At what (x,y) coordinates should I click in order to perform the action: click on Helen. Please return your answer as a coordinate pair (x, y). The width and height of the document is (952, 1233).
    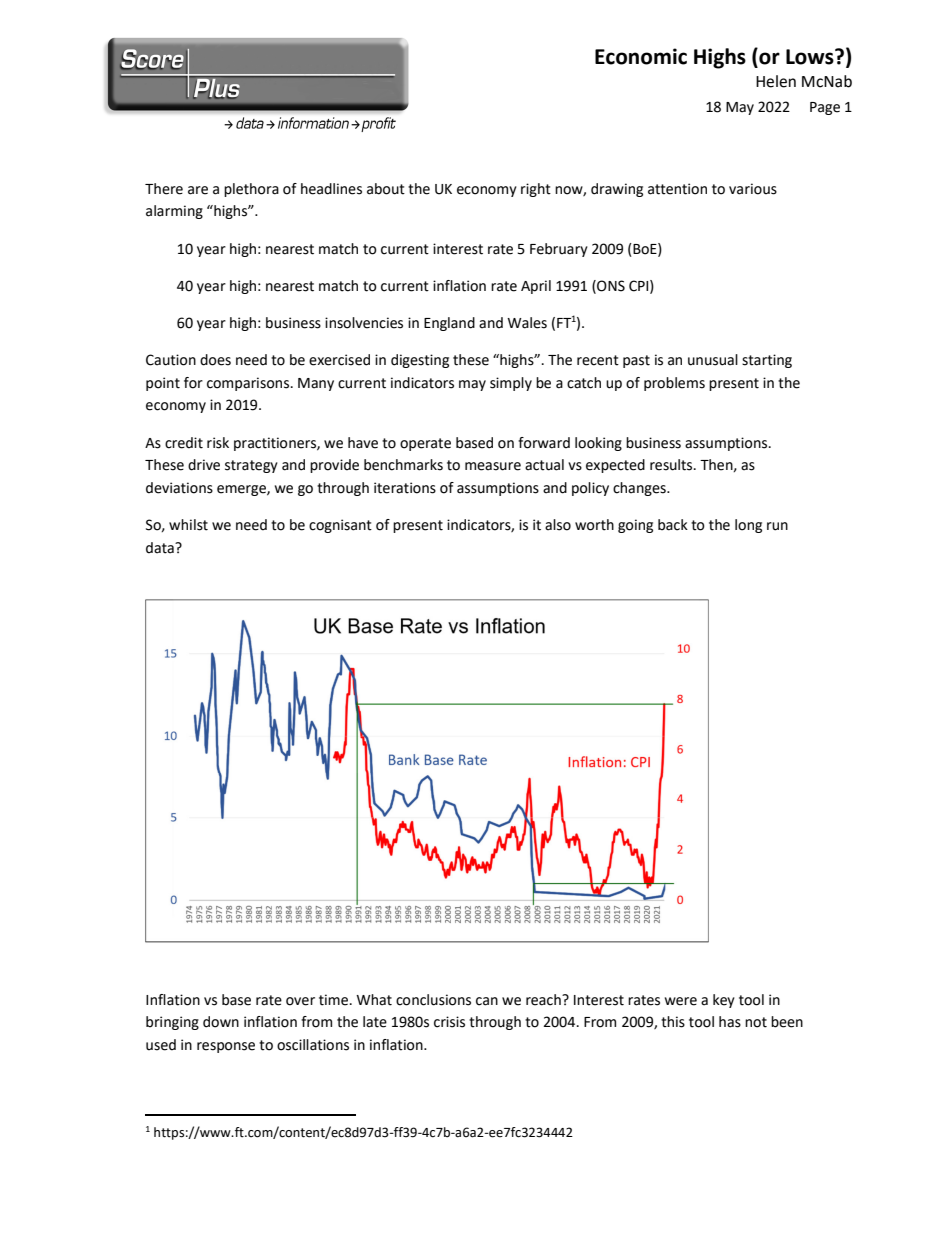
    Looking at the image, I should click on (776, 81).
